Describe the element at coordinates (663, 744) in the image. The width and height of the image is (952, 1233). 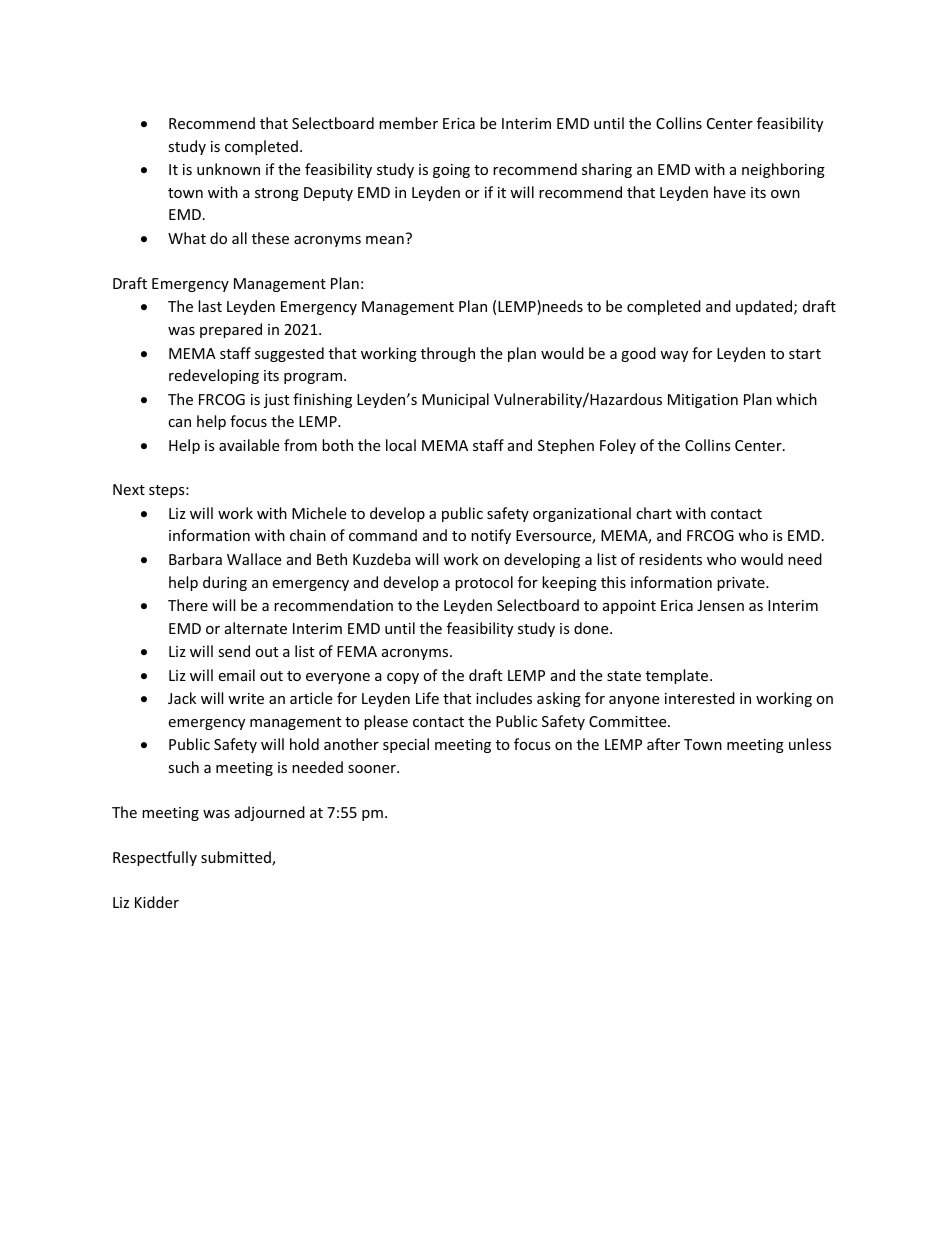
I see `after` at that location.
